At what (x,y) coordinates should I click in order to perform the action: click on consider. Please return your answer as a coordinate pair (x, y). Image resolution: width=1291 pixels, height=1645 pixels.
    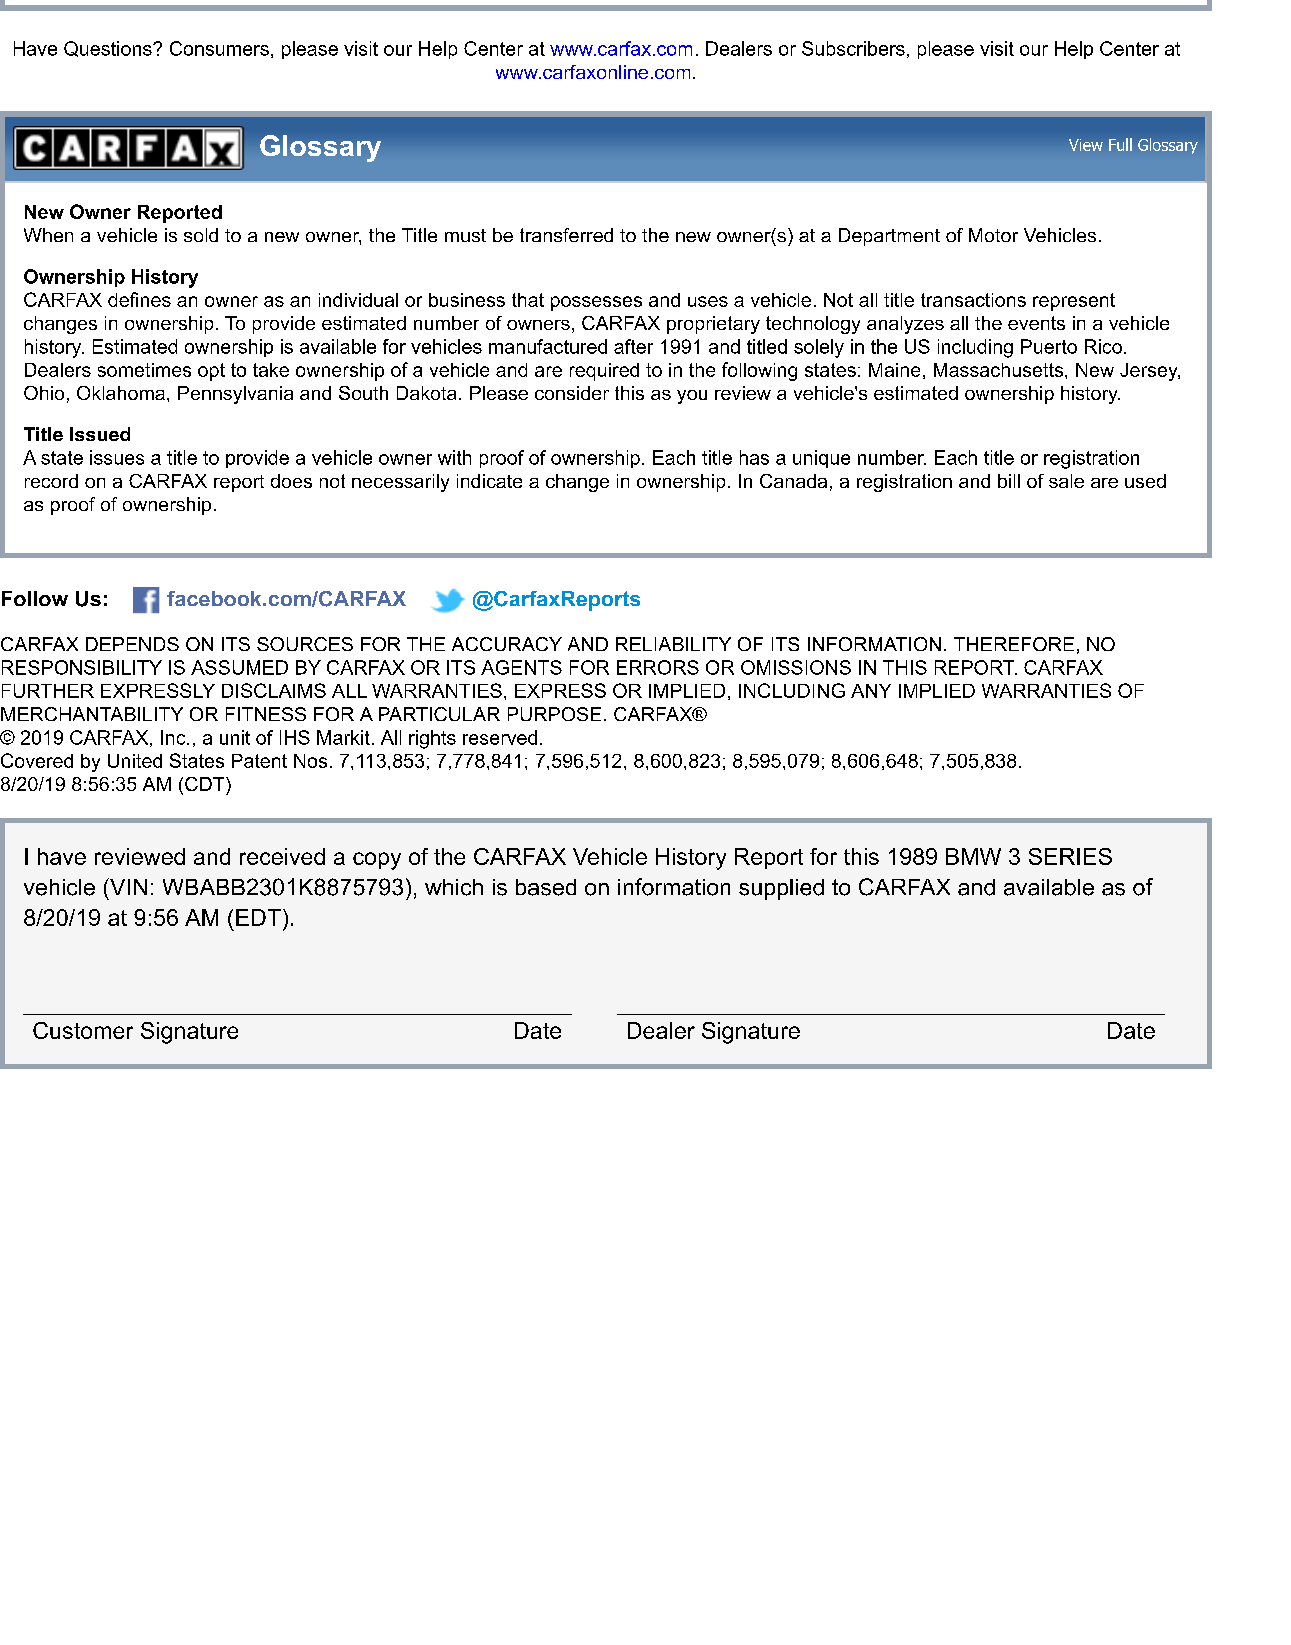
    Looking at the image, I should click on (572, 393).
